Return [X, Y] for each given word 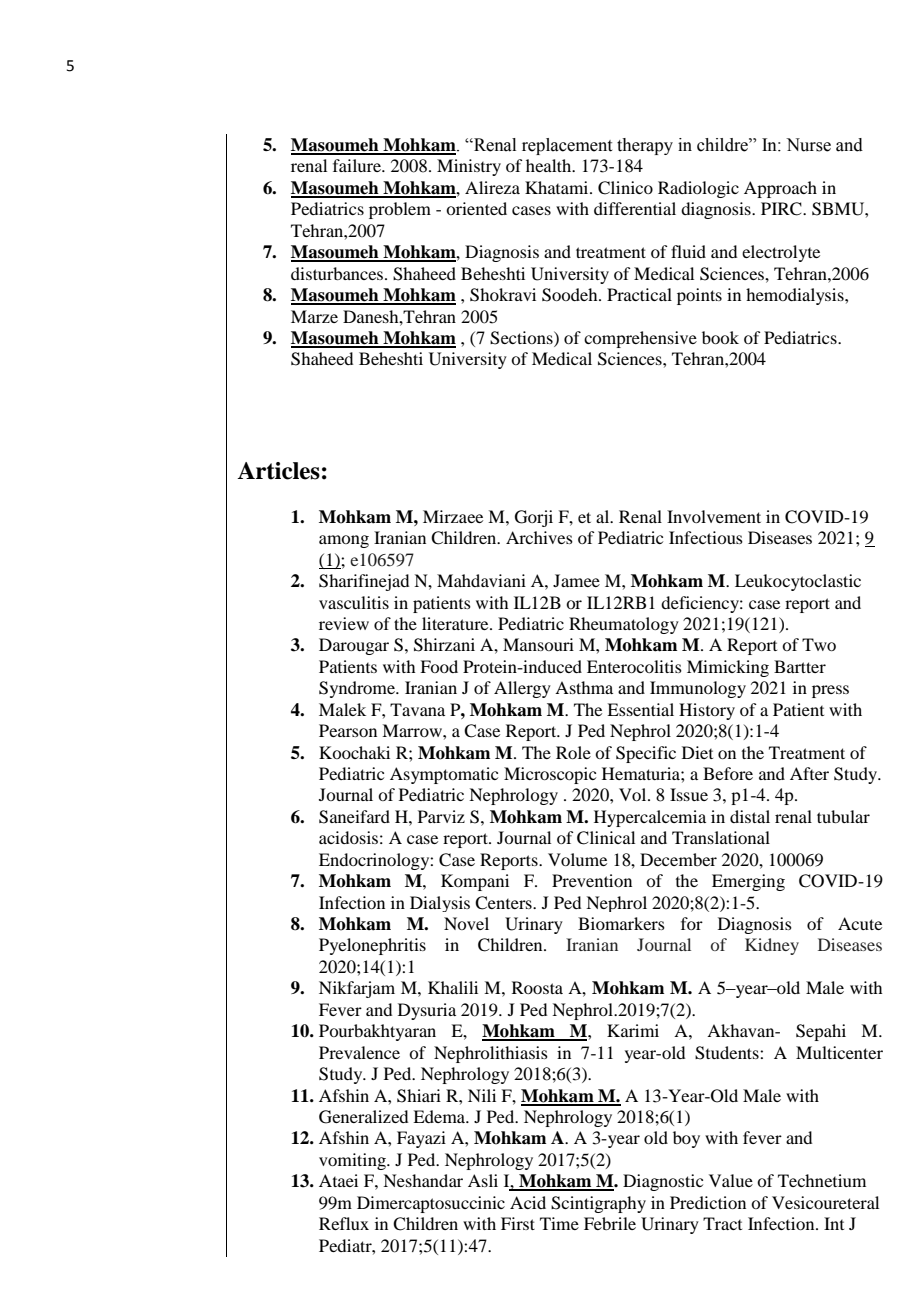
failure [358, 165]
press [830, 691]
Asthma [584, 687]
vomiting [353, 1161]
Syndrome [358, 689]
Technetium [822, 1180]
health [550, 165]
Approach [780, 189]
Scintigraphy [598, 1204]
